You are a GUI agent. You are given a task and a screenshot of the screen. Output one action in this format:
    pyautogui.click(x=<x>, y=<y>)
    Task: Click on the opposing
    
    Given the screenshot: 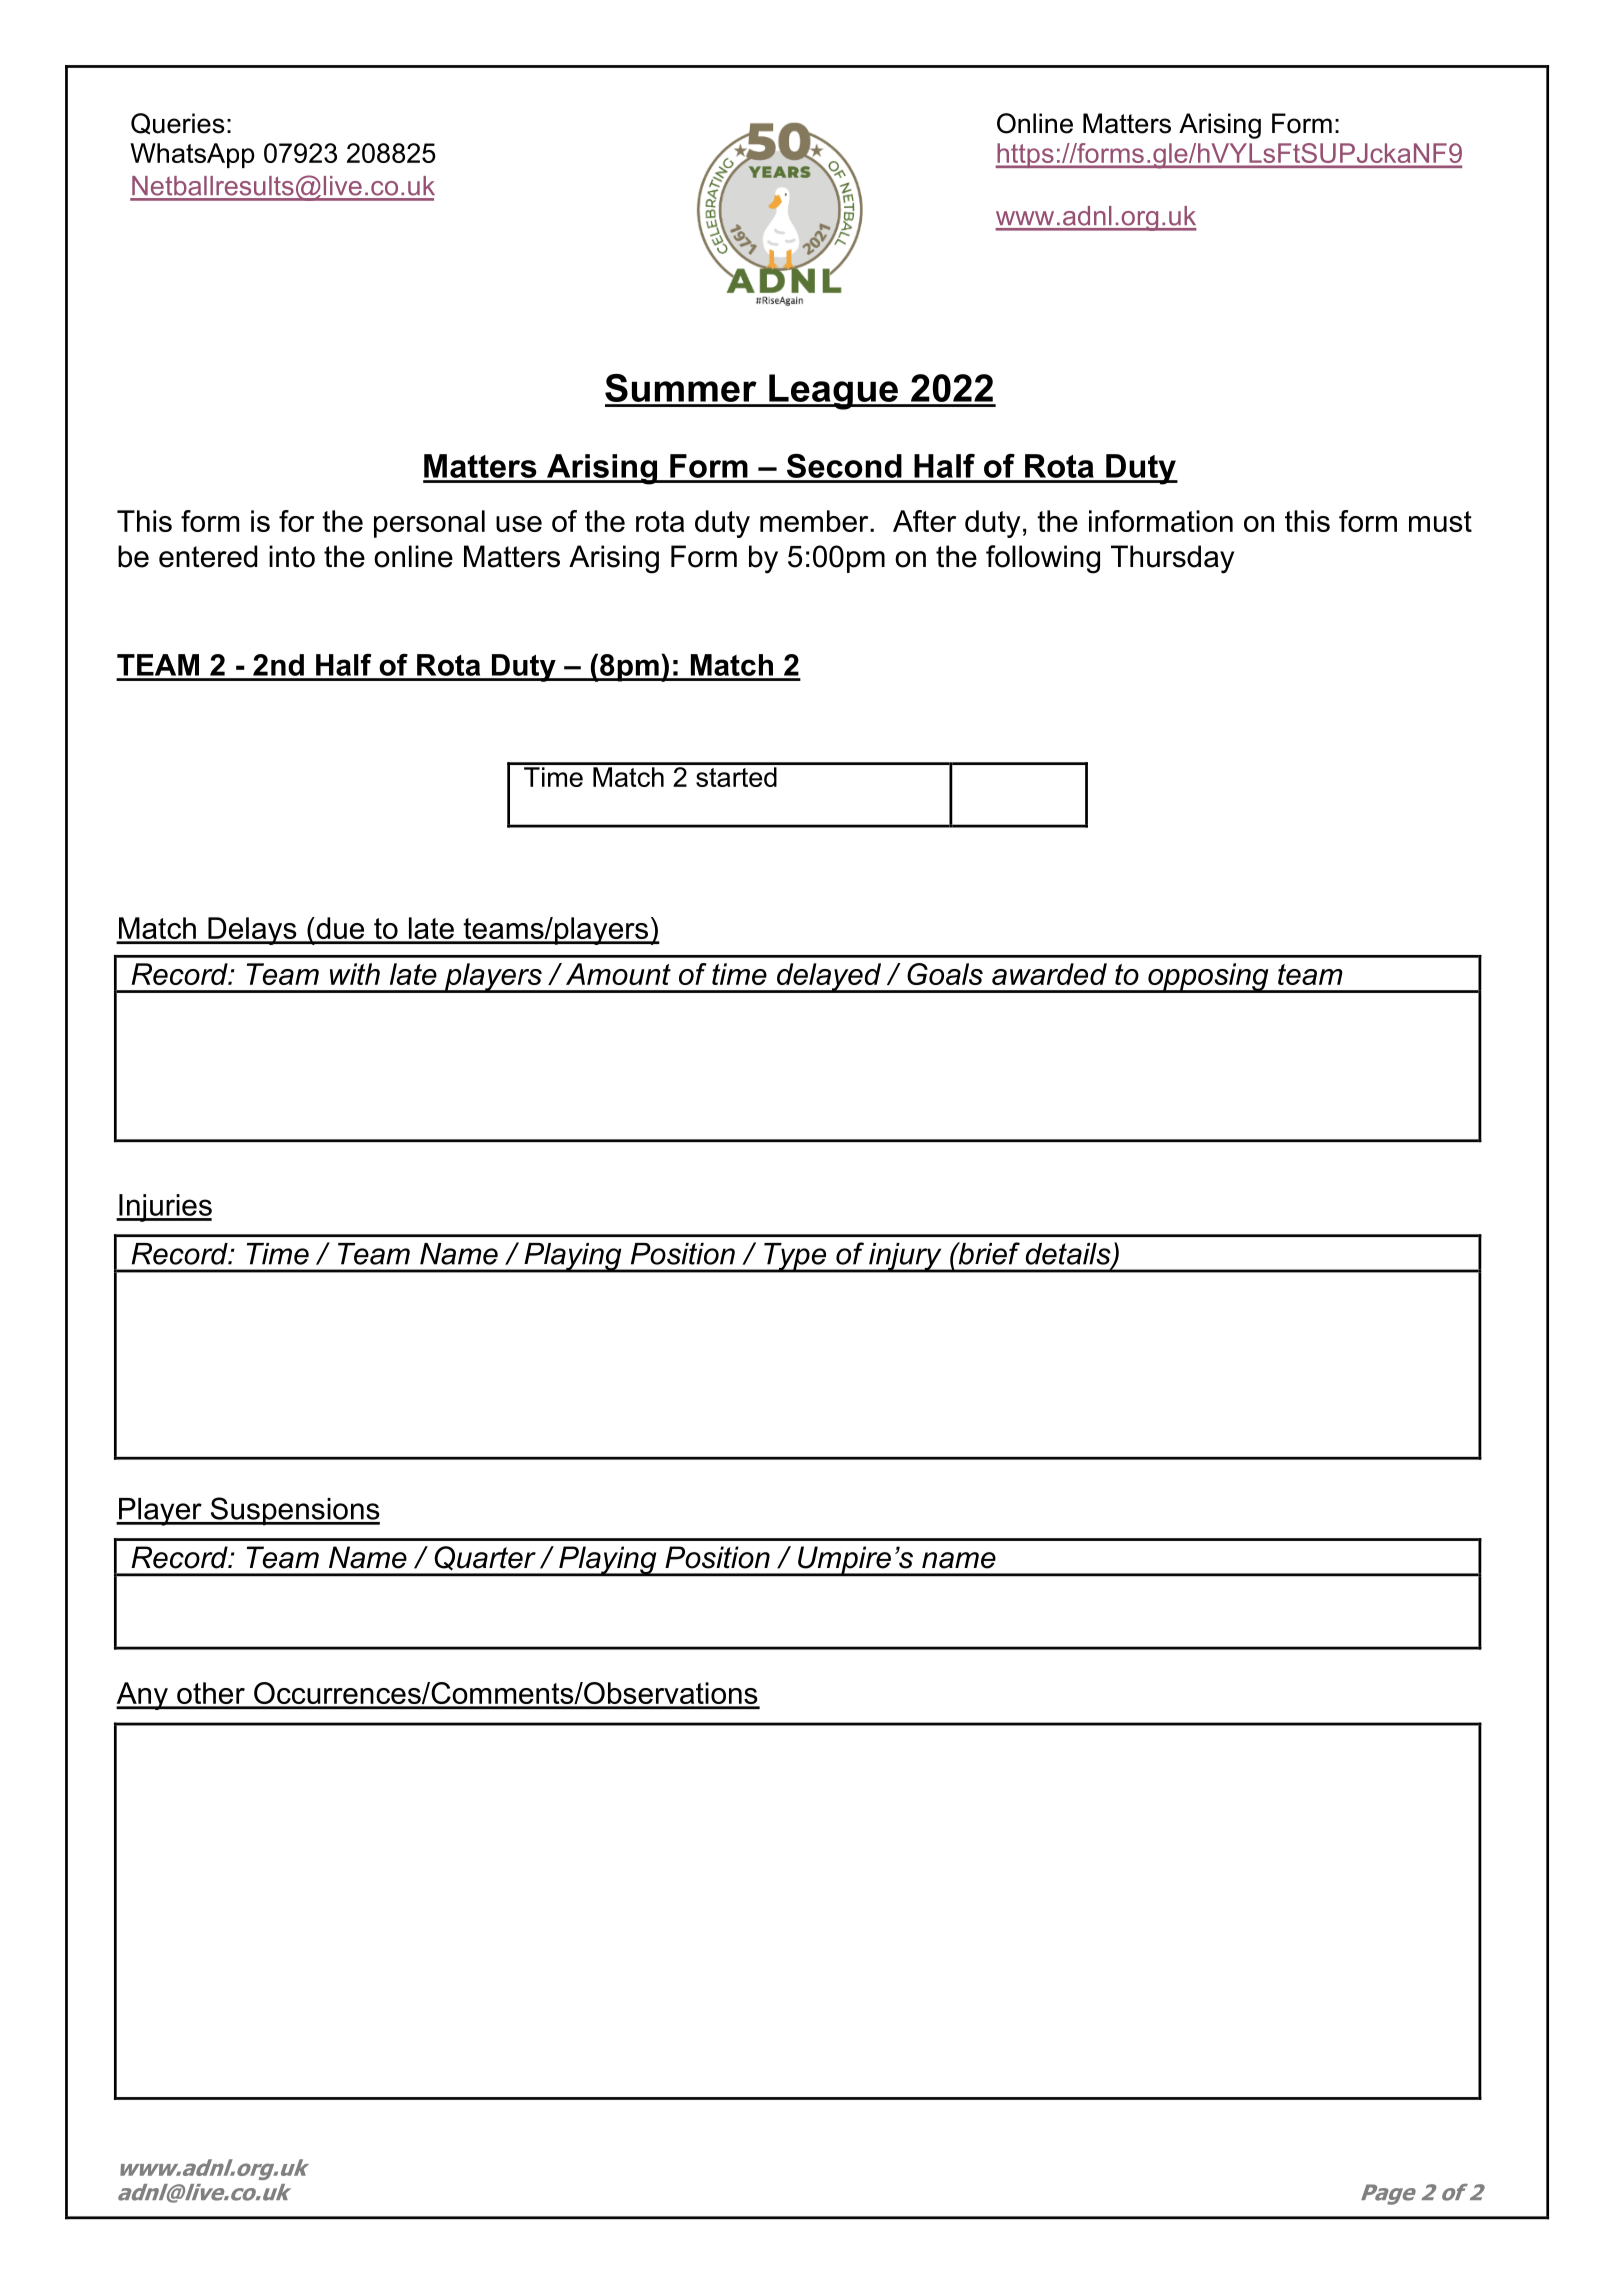 What is the action you would take?
    pyautogui.click(x=1208, y=978)
